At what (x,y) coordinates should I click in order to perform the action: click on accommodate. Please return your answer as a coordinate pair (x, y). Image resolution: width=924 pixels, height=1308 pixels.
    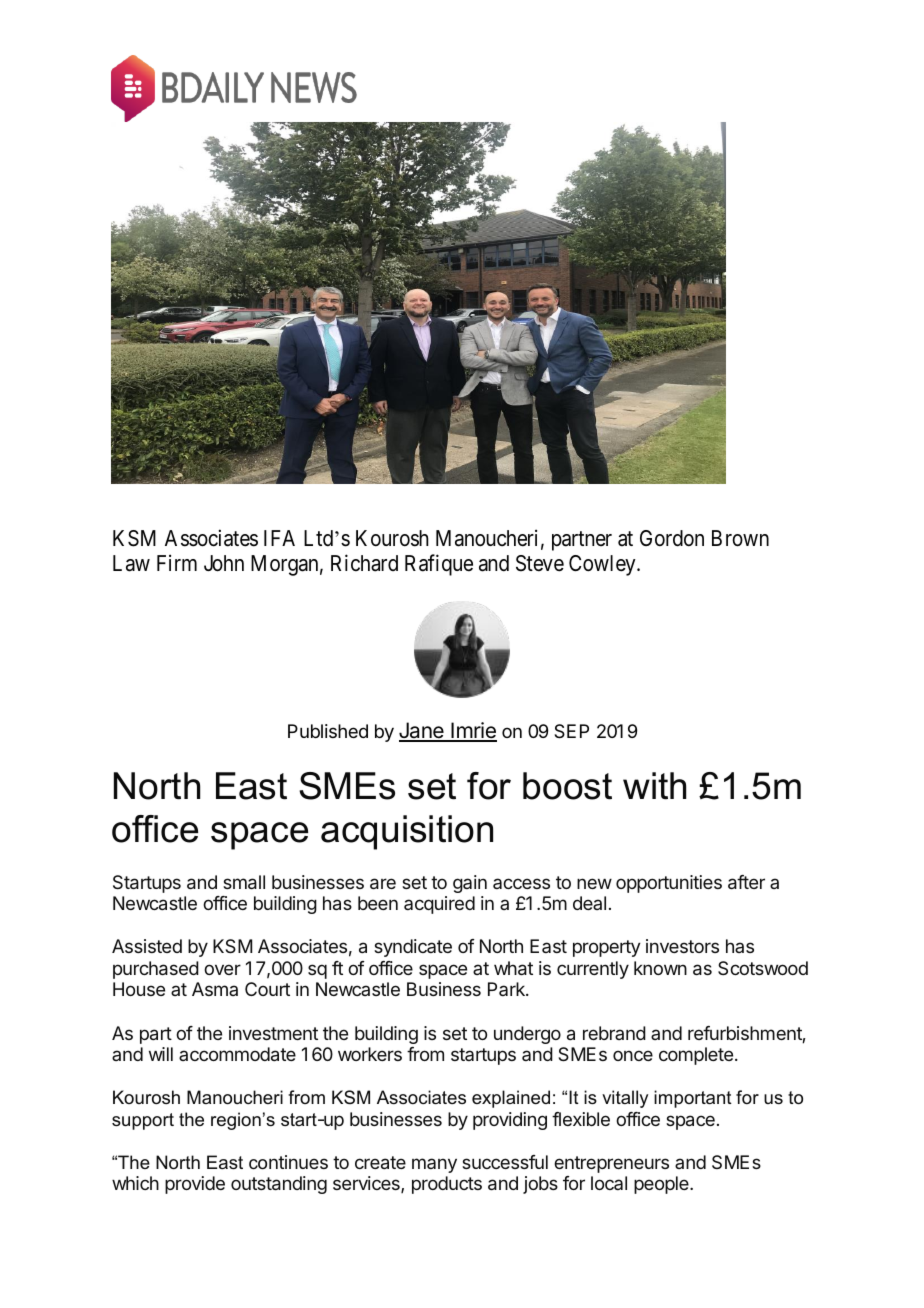
    Looking at the image, I should click on (237, 1054).
